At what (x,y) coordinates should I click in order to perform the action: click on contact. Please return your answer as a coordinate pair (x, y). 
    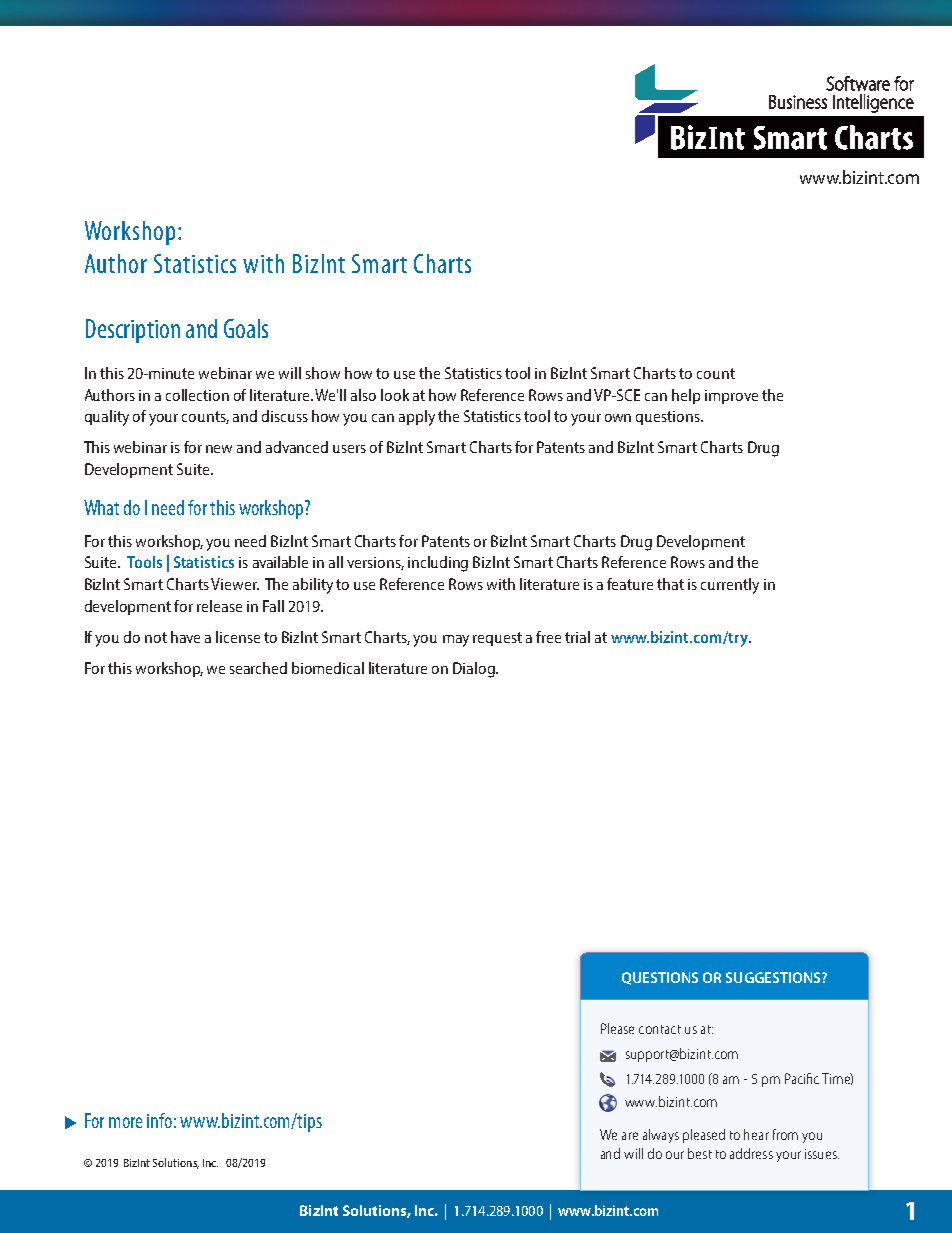
    Looking at the image, I should click on (660, 1029).
